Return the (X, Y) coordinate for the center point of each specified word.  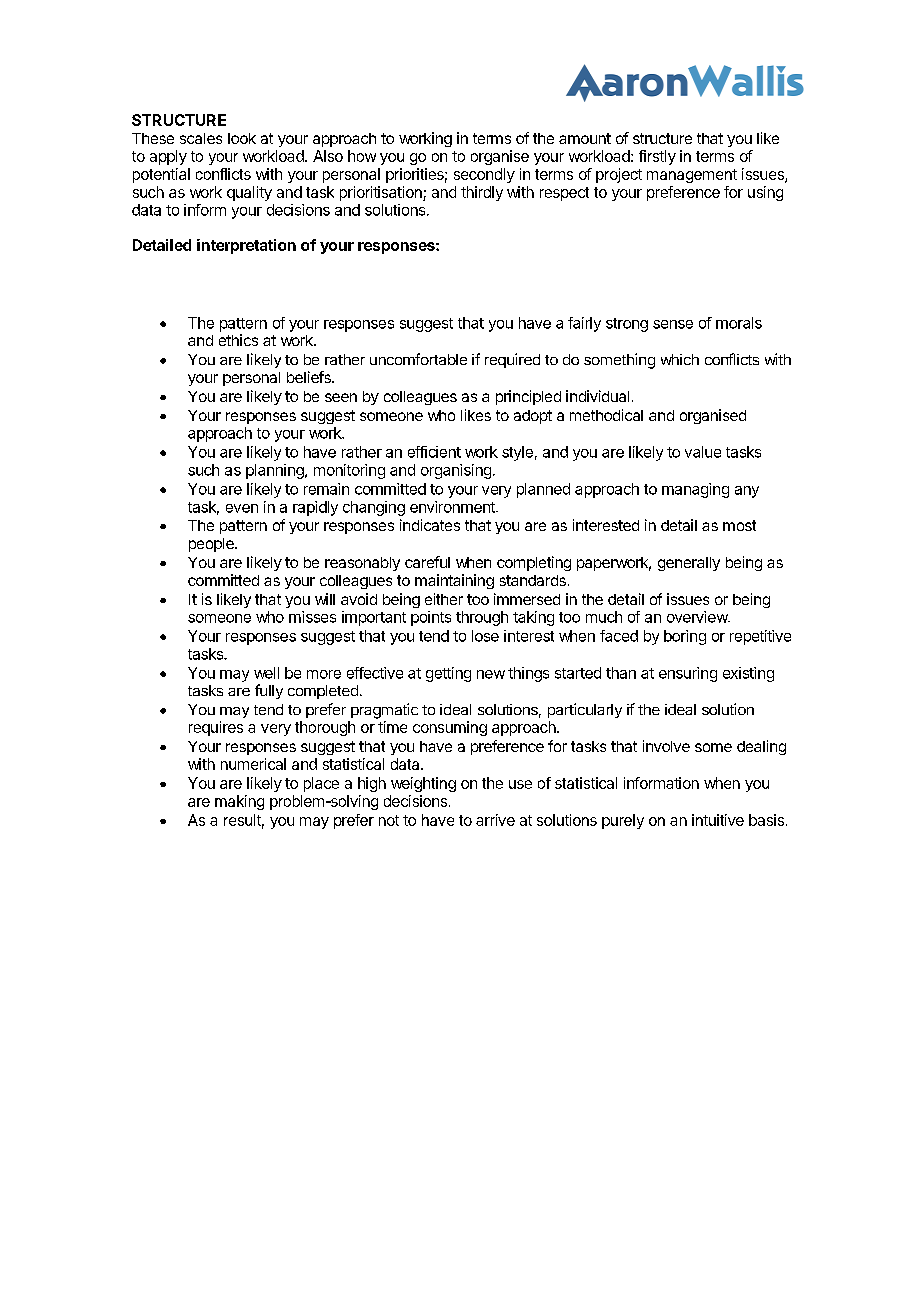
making (239, 802)
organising (456, 471)
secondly (484, 175)
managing (695, 490)
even (242, 508)
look (242, 138)
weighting (423, 784)
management (692, 176)
